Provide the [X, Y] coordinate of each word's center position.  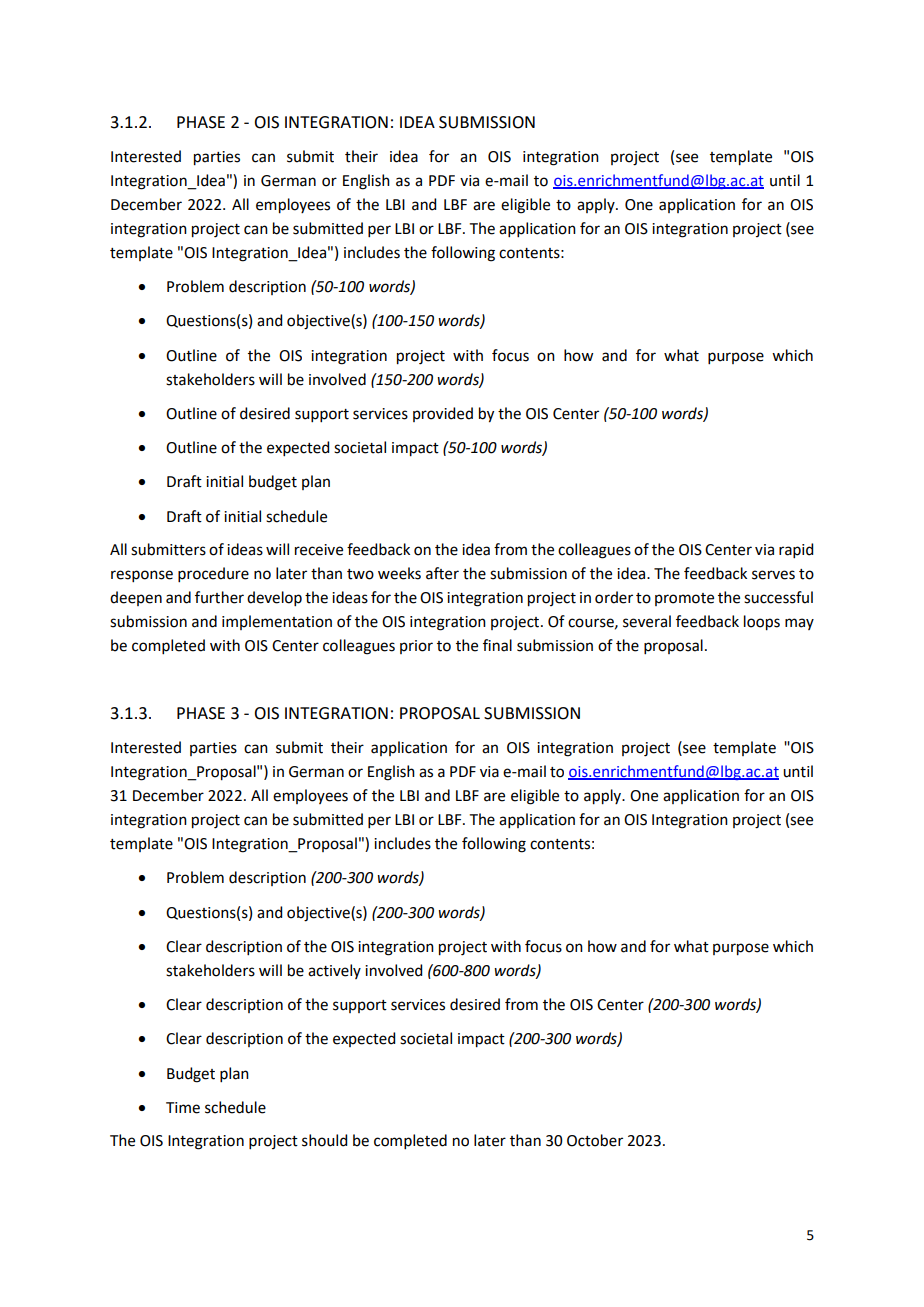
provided [443, 414]
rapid [796, 550]
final [497, 645]
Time [183, 1108]
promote [684, 599]
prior [416, 647]
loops [762, 623]
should [324, 1140]
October [595, 1140]
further [219, 597]
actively [334, 971]
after [442, 573]
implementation [277, 622]
